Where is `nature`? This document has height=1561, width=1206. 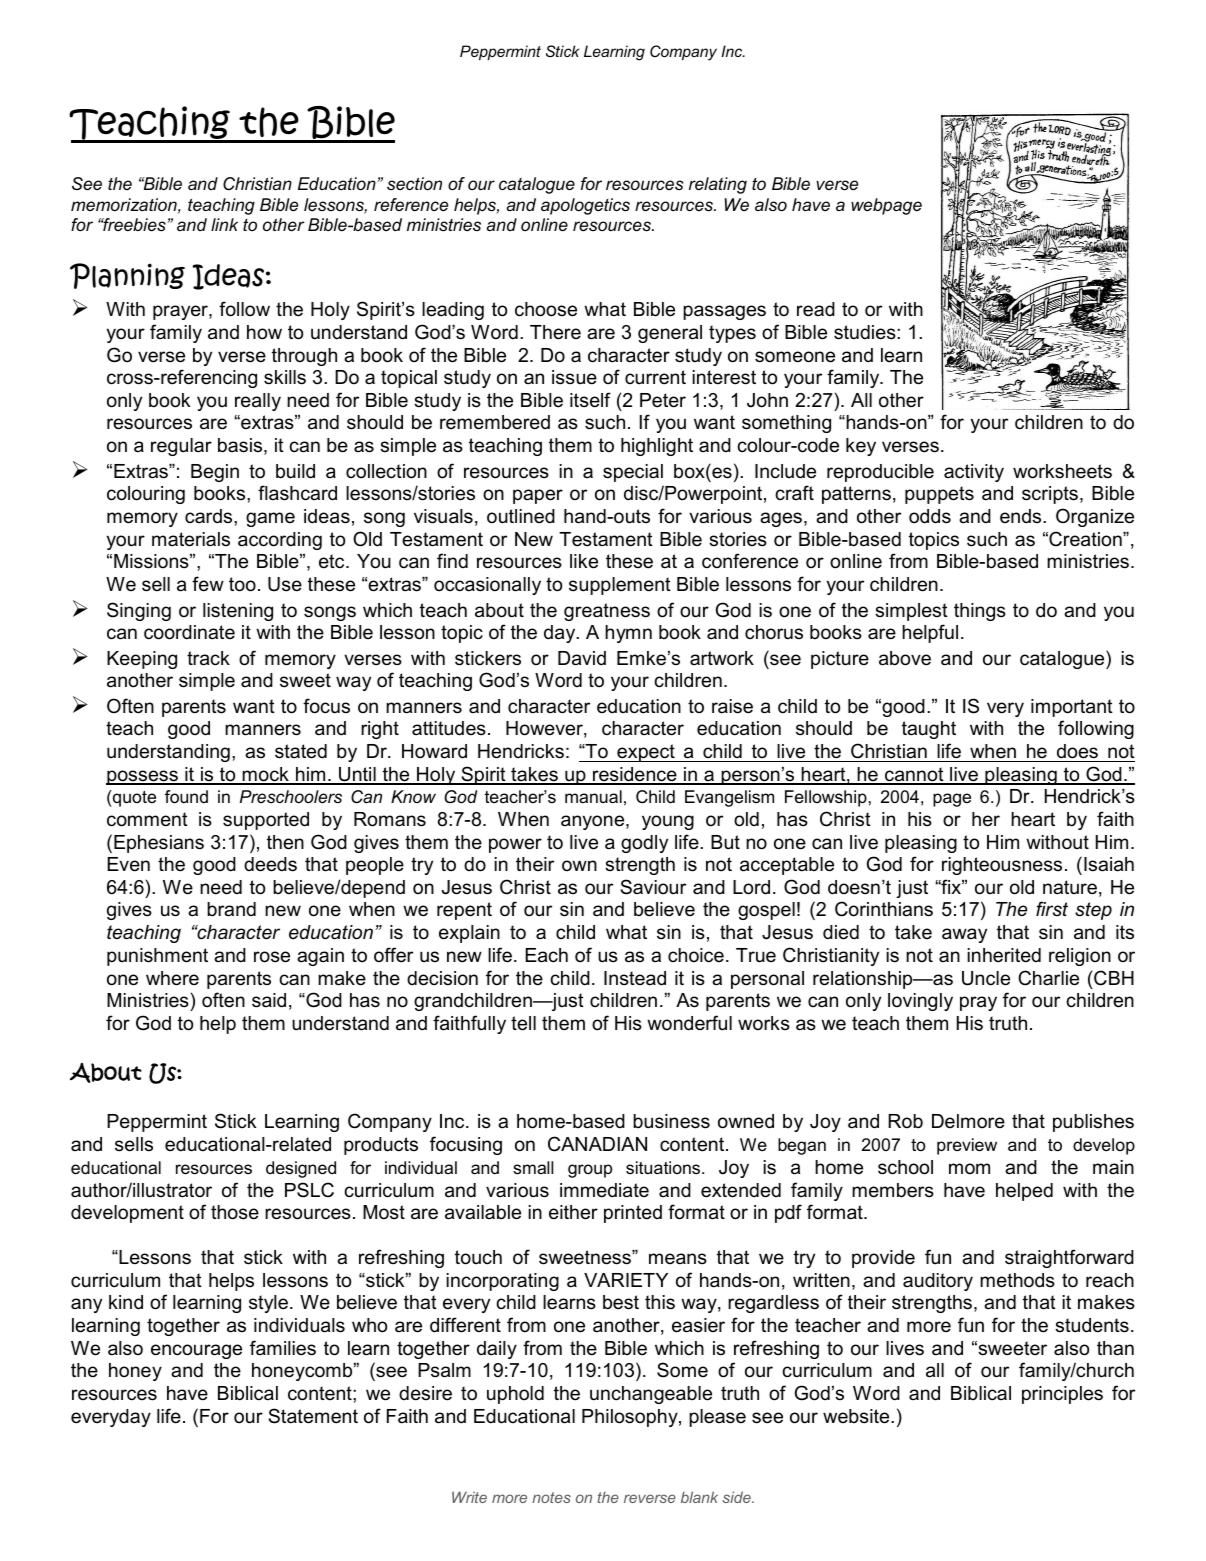
nature is located at coordinates (1070, 887).
